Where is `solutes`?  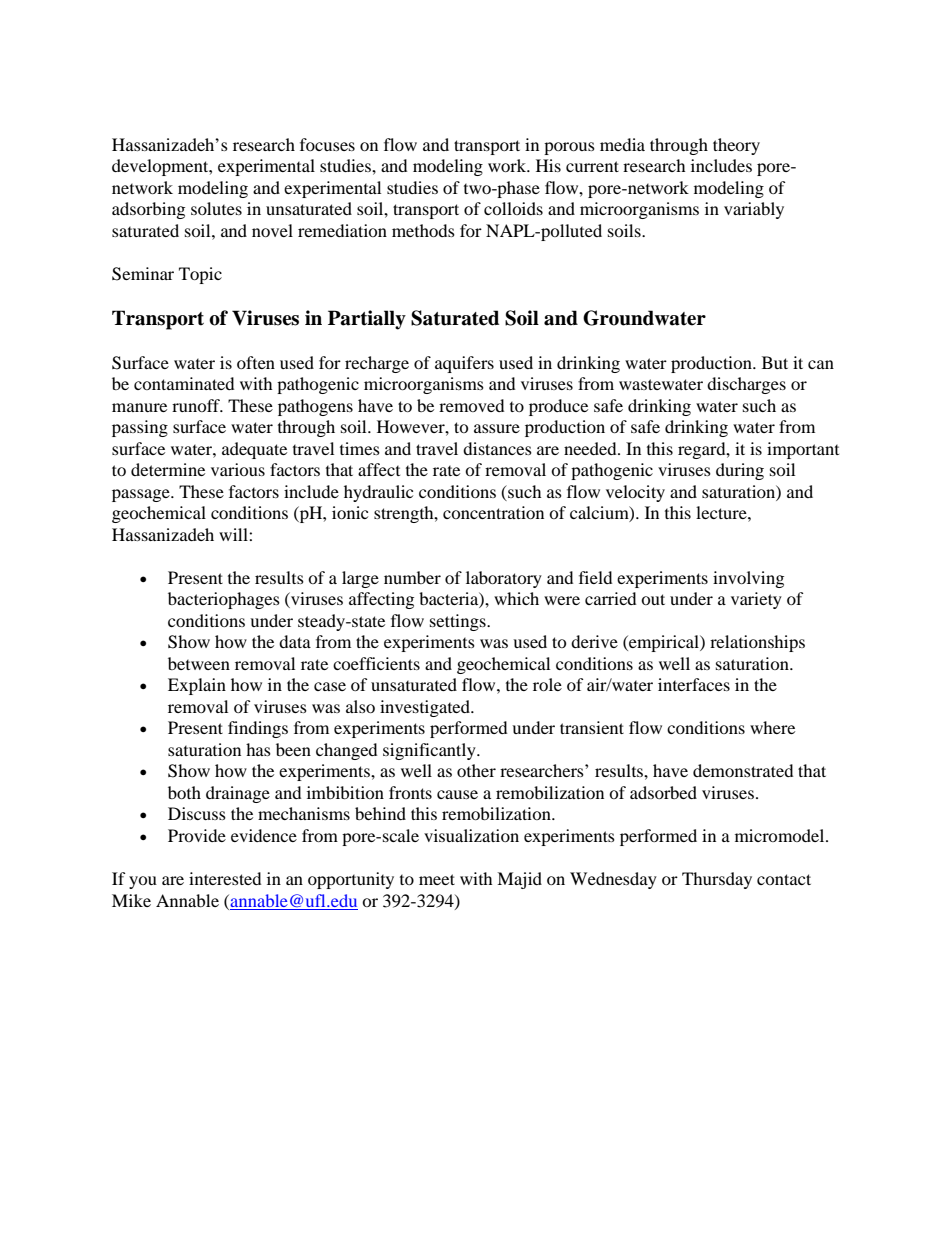
solutes is located at coordinates (216, 208).
